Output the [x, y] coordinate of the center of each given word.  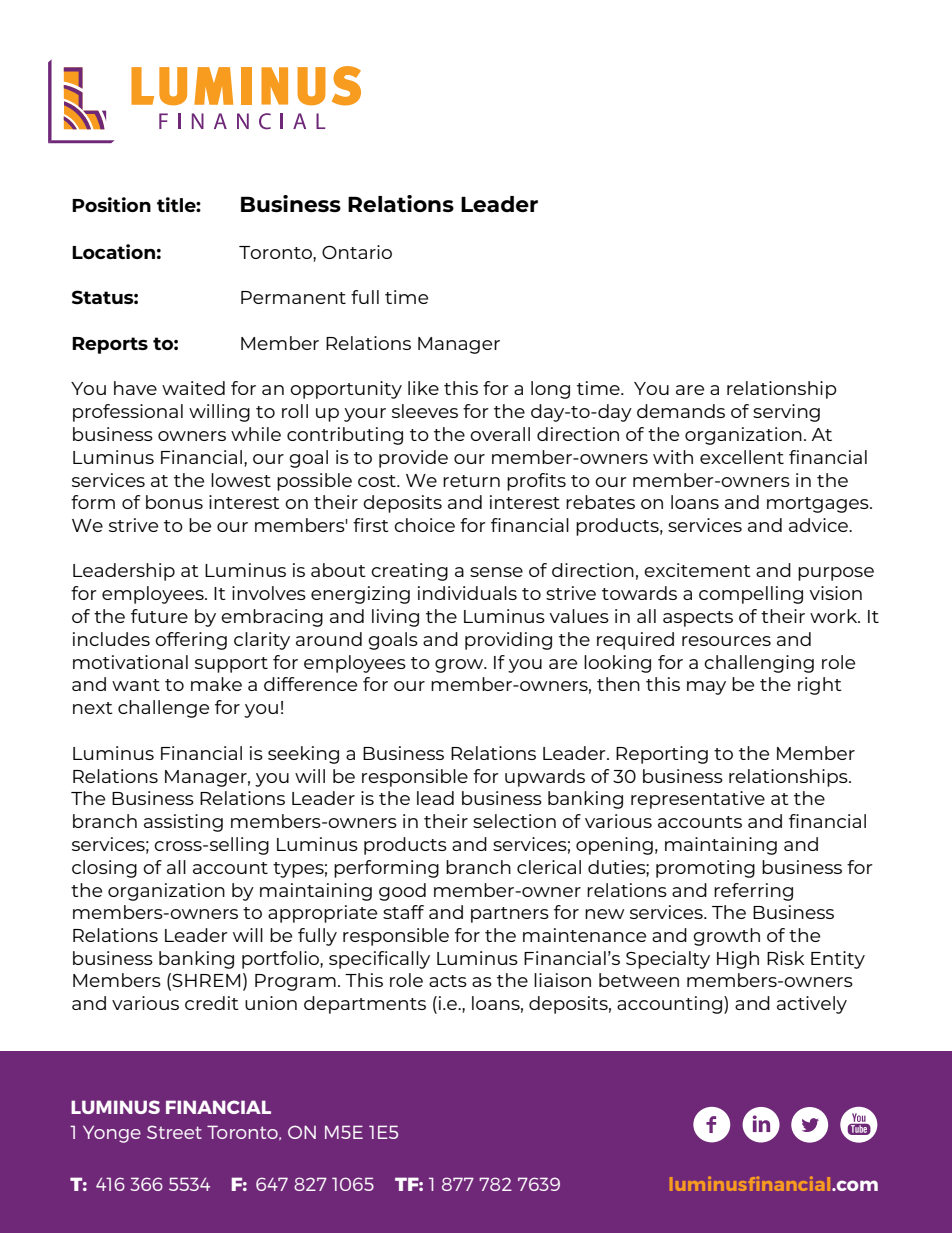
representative [698, 800]
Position [111, 204]
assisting [183, 823]
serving [786, 413]
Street [174, 1132]
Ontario [357, 252]
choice [424, 525]
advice [819, 525]
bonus [174, 502]
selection [514, 821]
